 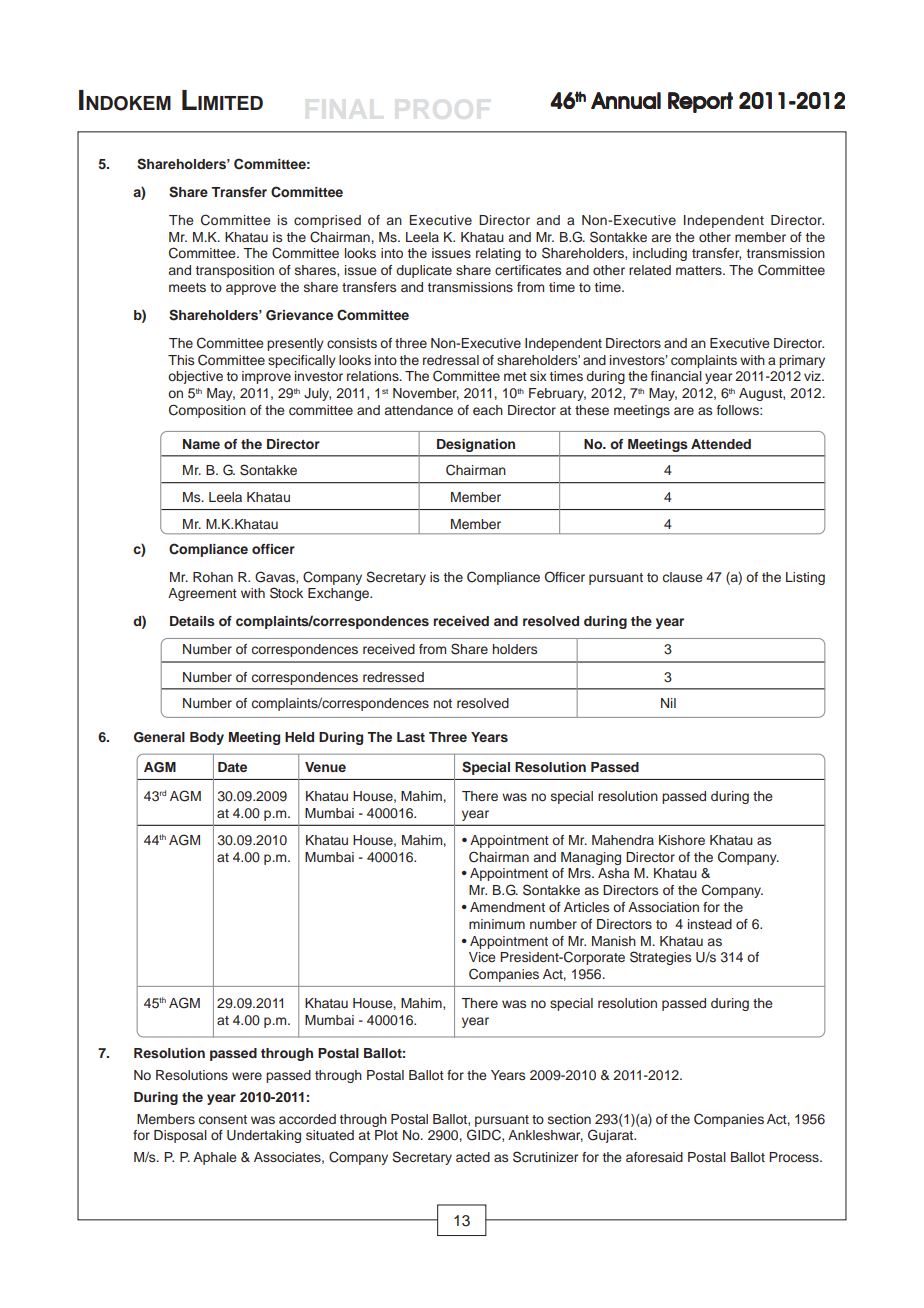 I want to click on Name, so click(x=201, y=444).
